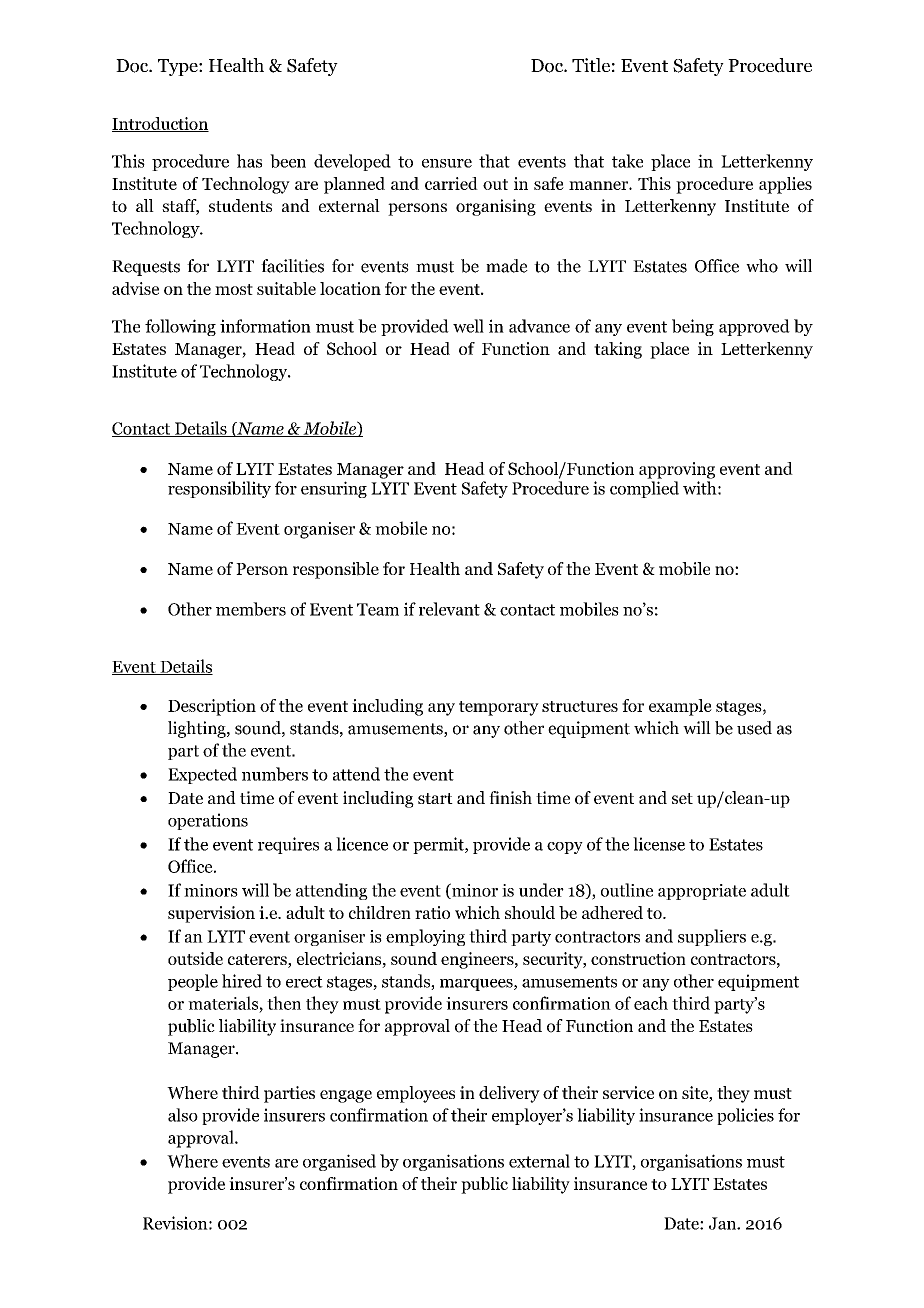 This image has width=924, height=1308. I want to click on members, so click(251, 609).
